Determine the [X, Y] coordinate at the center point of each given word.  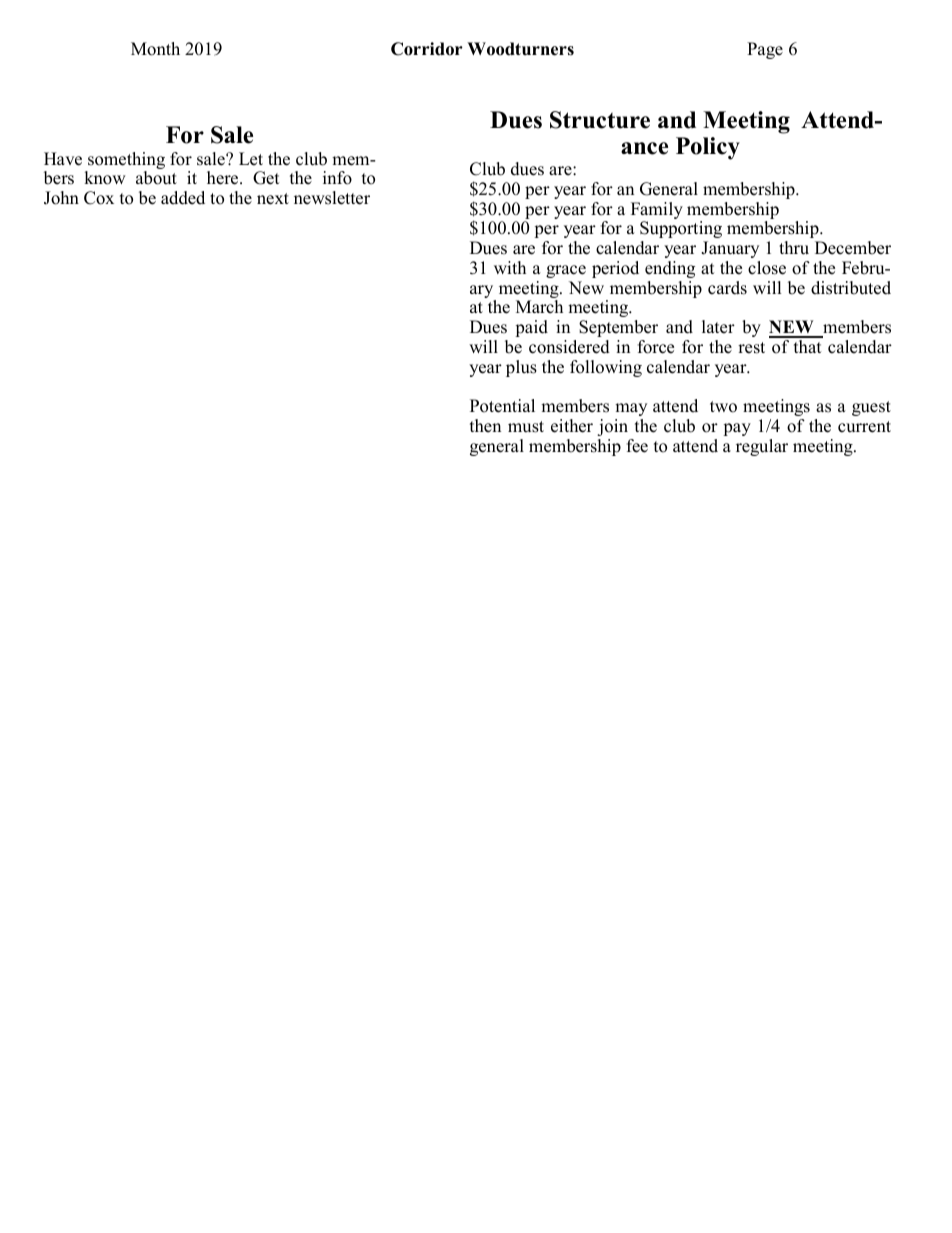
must [526, 427]
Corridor [427, 49]
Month [155, 49]
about [156, 178]
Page [765, 50]
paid [531, 328]
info [337, 178]
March [539, 307]
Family [657, 212]
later [718, 327]
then [485, 426]
